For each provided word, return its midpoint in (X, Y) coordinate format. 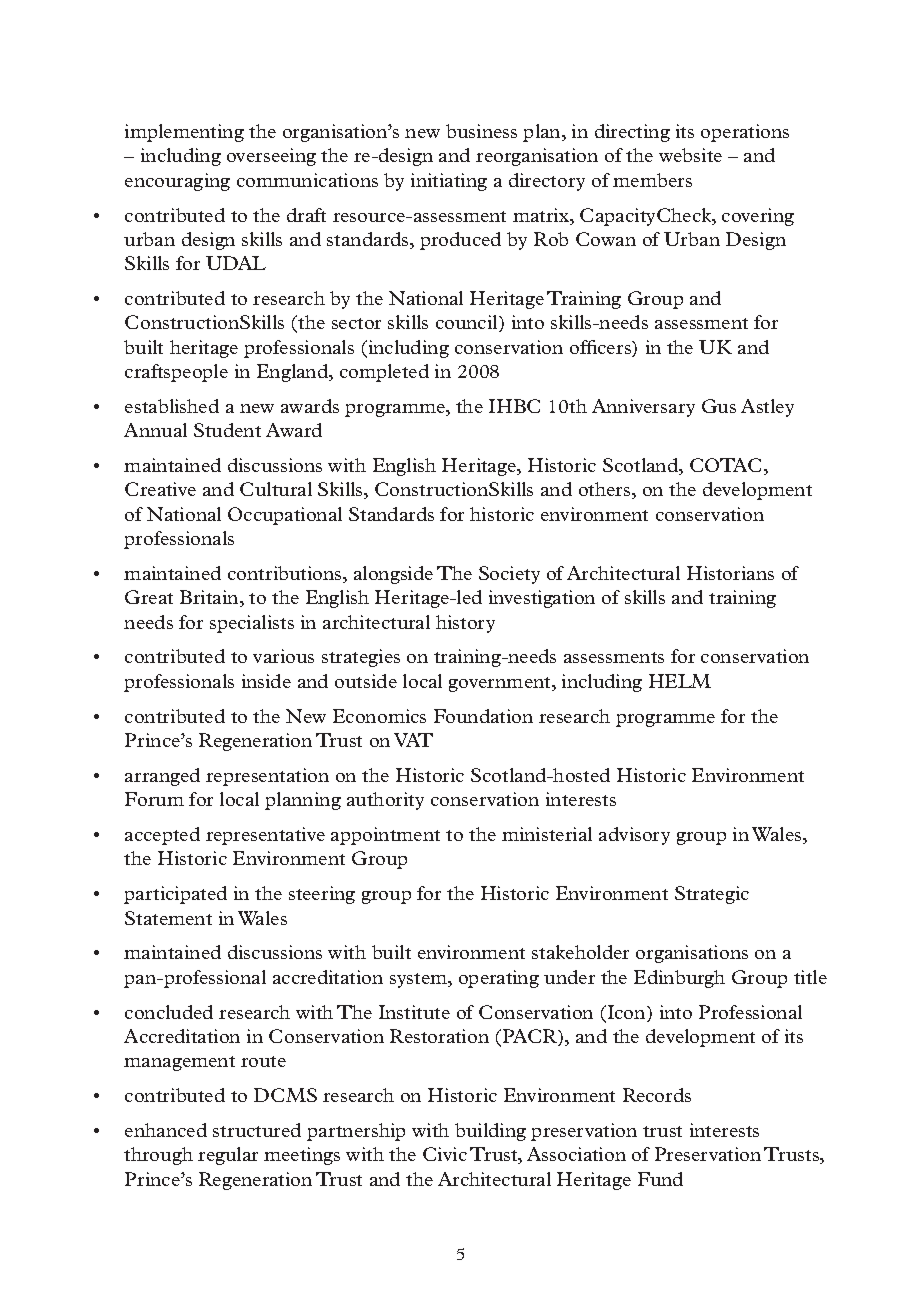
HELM (680, 681)
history (465, 624)
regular (228, 1156)
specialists (252, 624)
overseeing (271, 157)
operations (745, 133)
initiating (449, 182)
